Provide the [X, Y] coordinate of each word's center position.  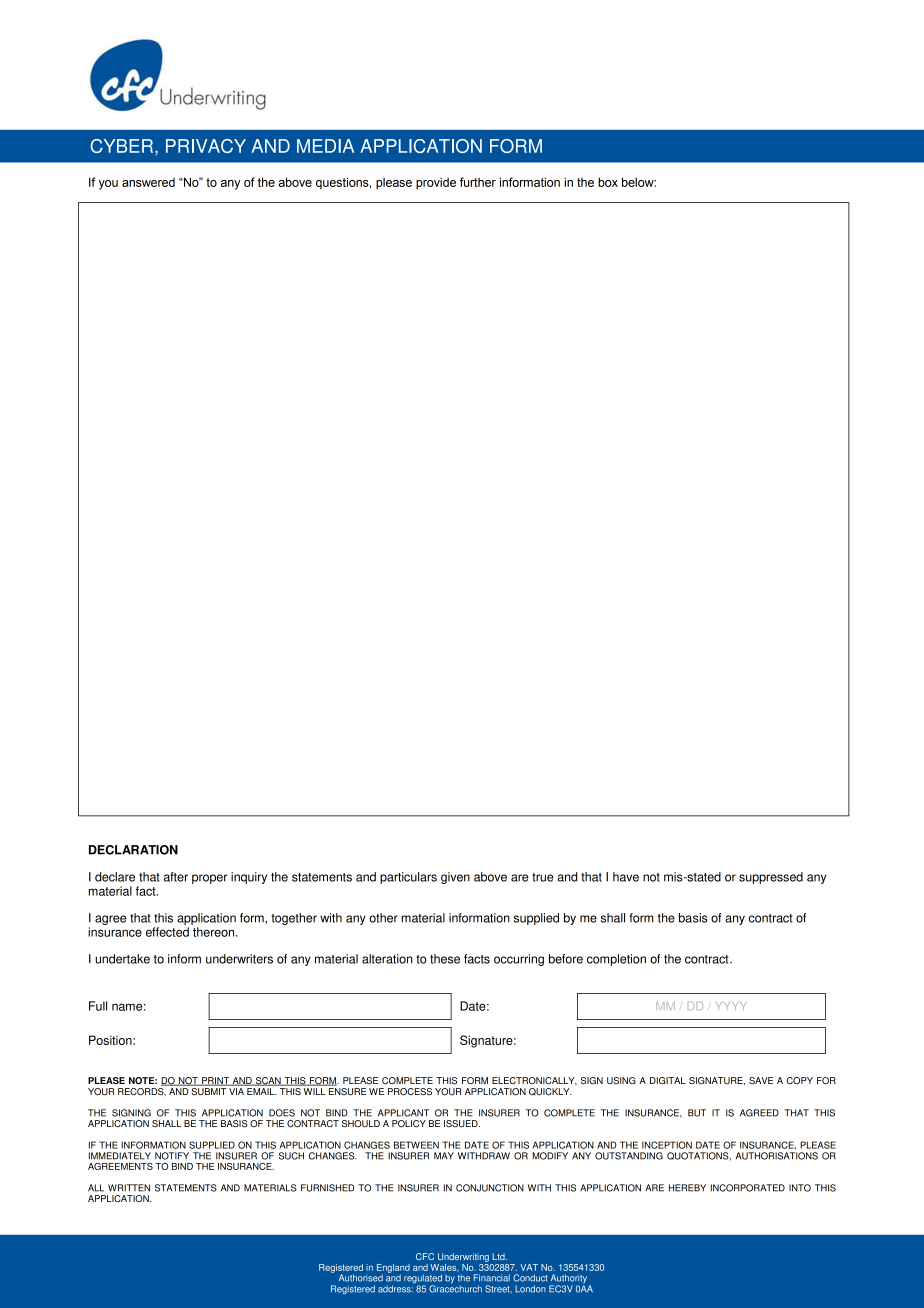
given [455, 878]
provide [436, 184]
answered [148, 182]
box [608, 182]
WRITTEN [129, 1188]
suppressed [771, 878]
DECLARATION [133, 850]
